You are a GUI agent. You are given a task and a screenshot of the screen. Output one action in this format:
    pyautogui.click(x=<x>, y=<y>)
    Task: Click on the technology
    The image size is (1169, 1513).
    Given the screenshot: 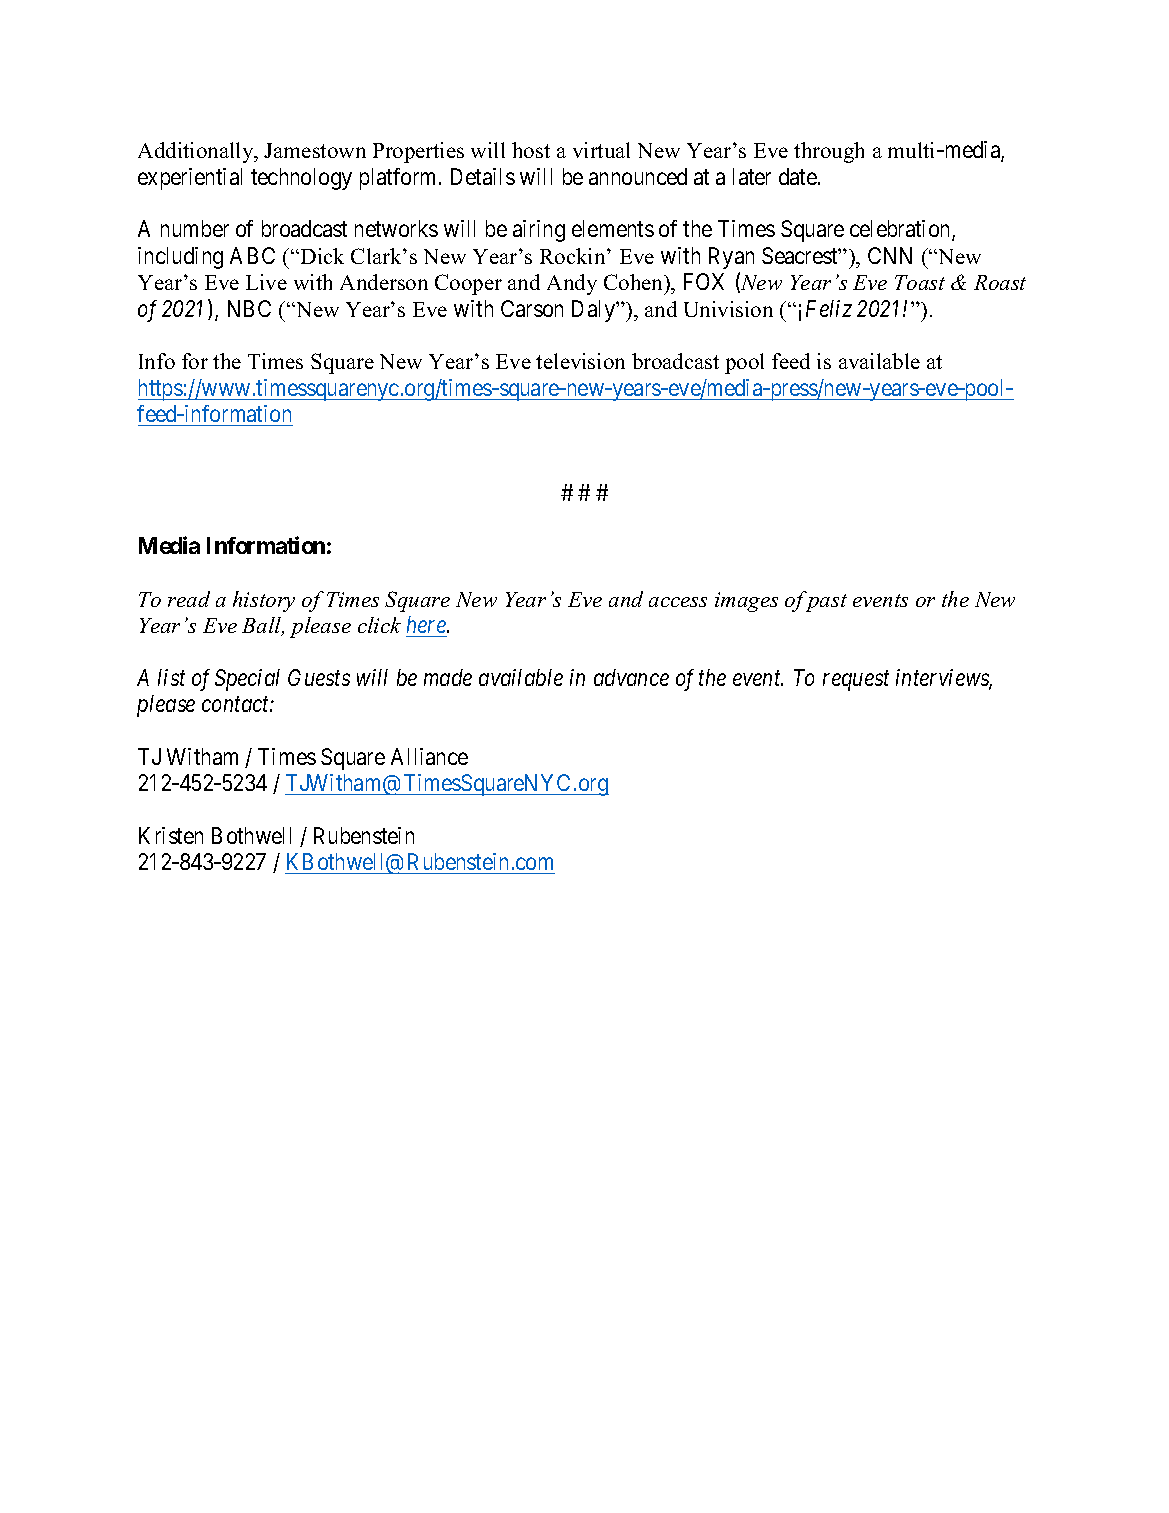 What is the action you would take?
    pyautogui.click(x=301, y=179)
